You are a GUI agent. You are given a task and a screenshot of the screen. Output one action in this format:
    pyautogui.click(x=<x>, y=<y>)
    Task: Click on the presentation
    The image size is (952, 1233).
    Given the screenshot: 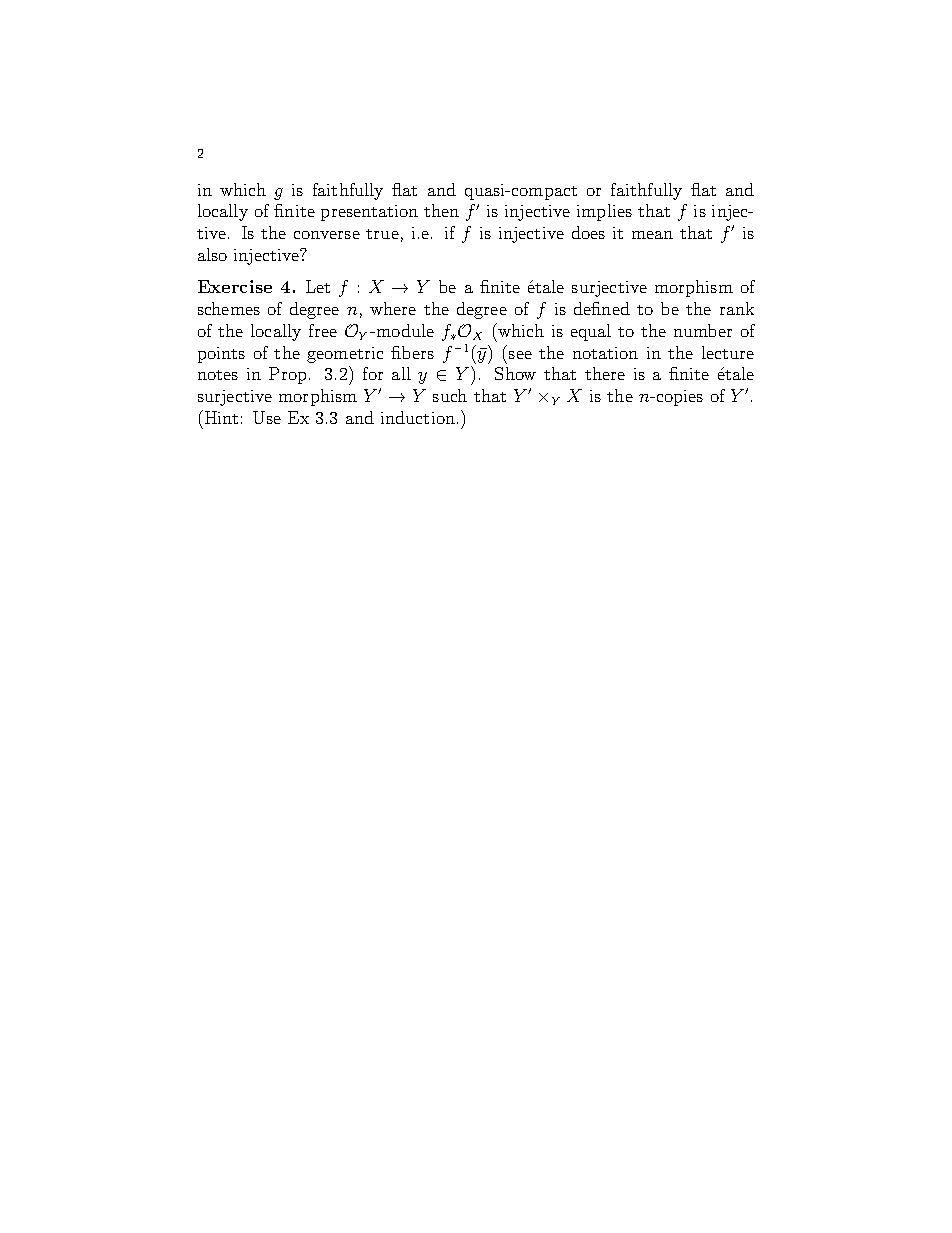 What is the action you would take?
    pyautogui.click(x=369, y=213)
